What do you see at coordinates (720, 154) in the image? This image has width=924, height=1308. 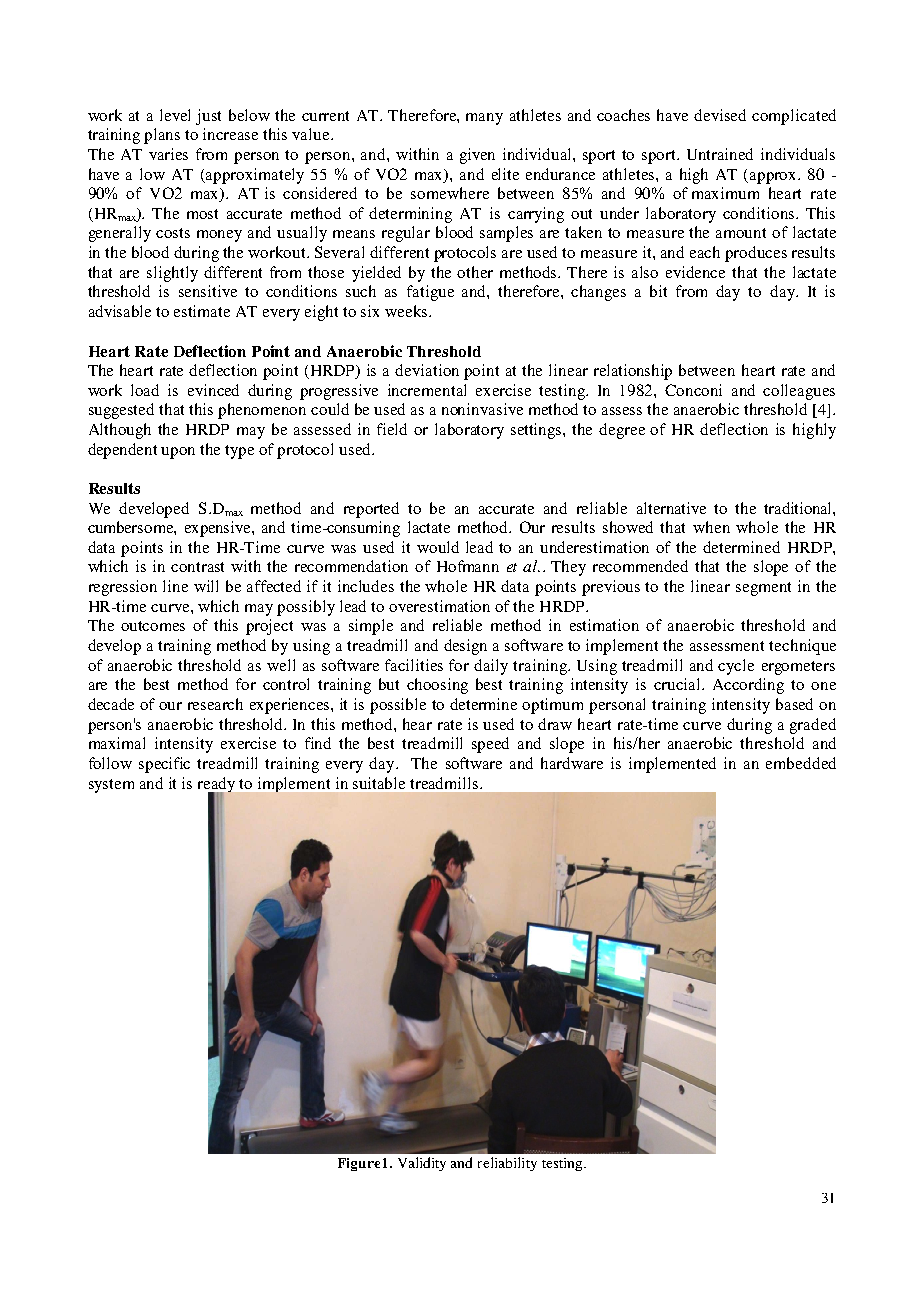 I see `Untrained` at bounding box center [720, 154].
